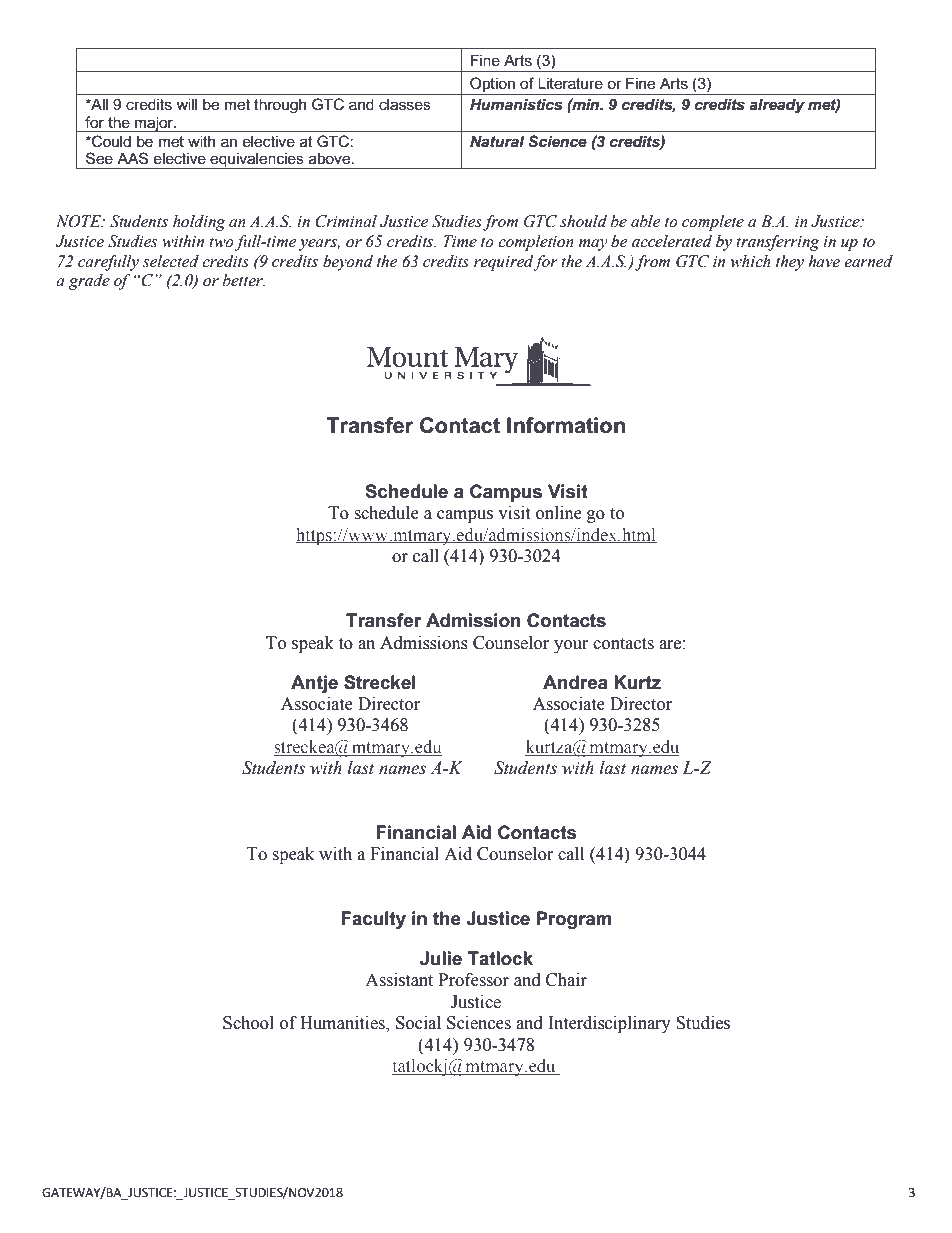  I want to click on Option, so click(492, 86).
